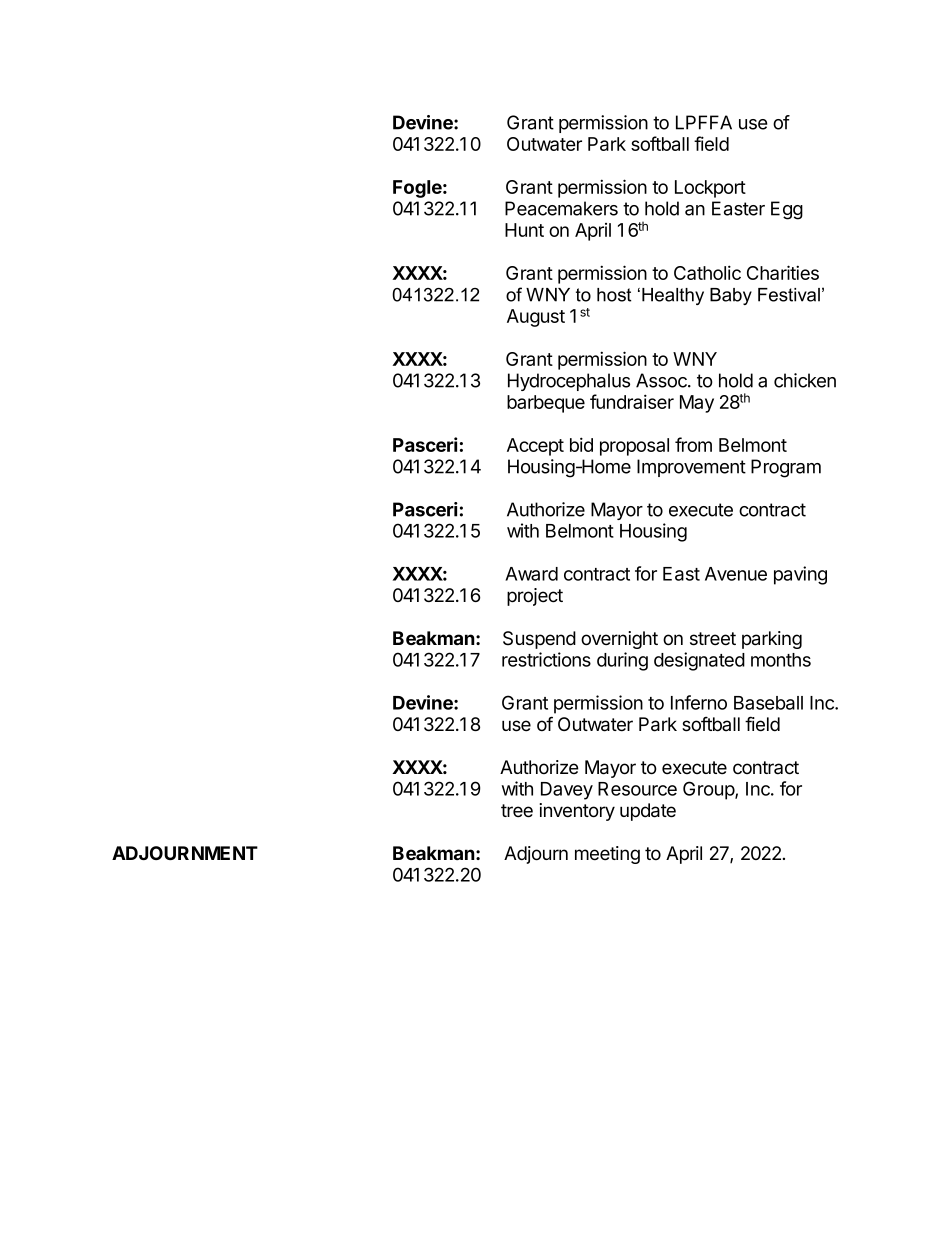 The image size is (952, 1233). Describe the element at coordinates (699, 661) in the screenshot. I see `designated` at that location.
